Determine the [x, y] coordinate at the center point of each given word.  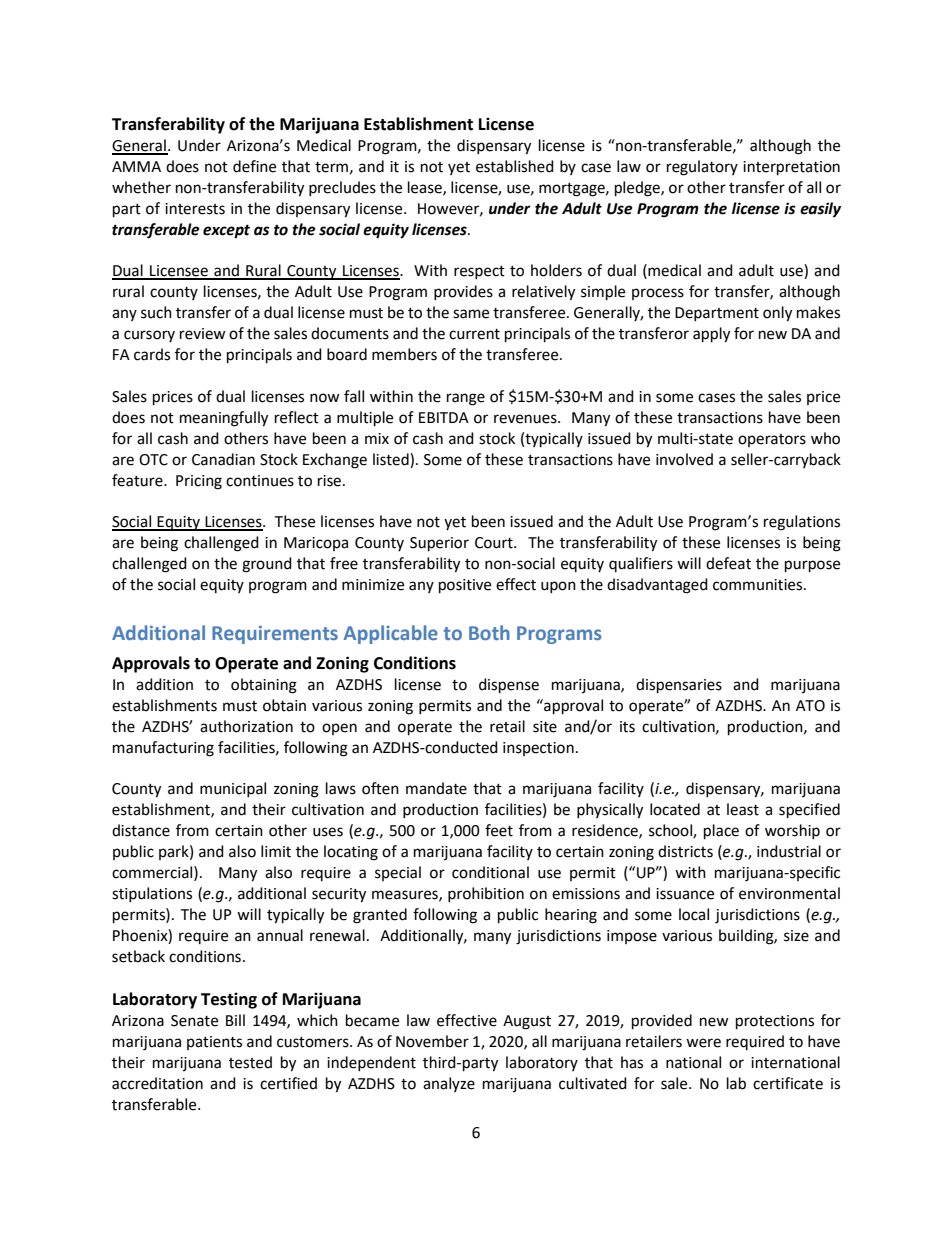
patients [214, 1043]
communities [759, 585]
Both [489, 632]
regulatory [702, 168]
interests [195, 209]
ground [267, 565]
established [515, 166]
